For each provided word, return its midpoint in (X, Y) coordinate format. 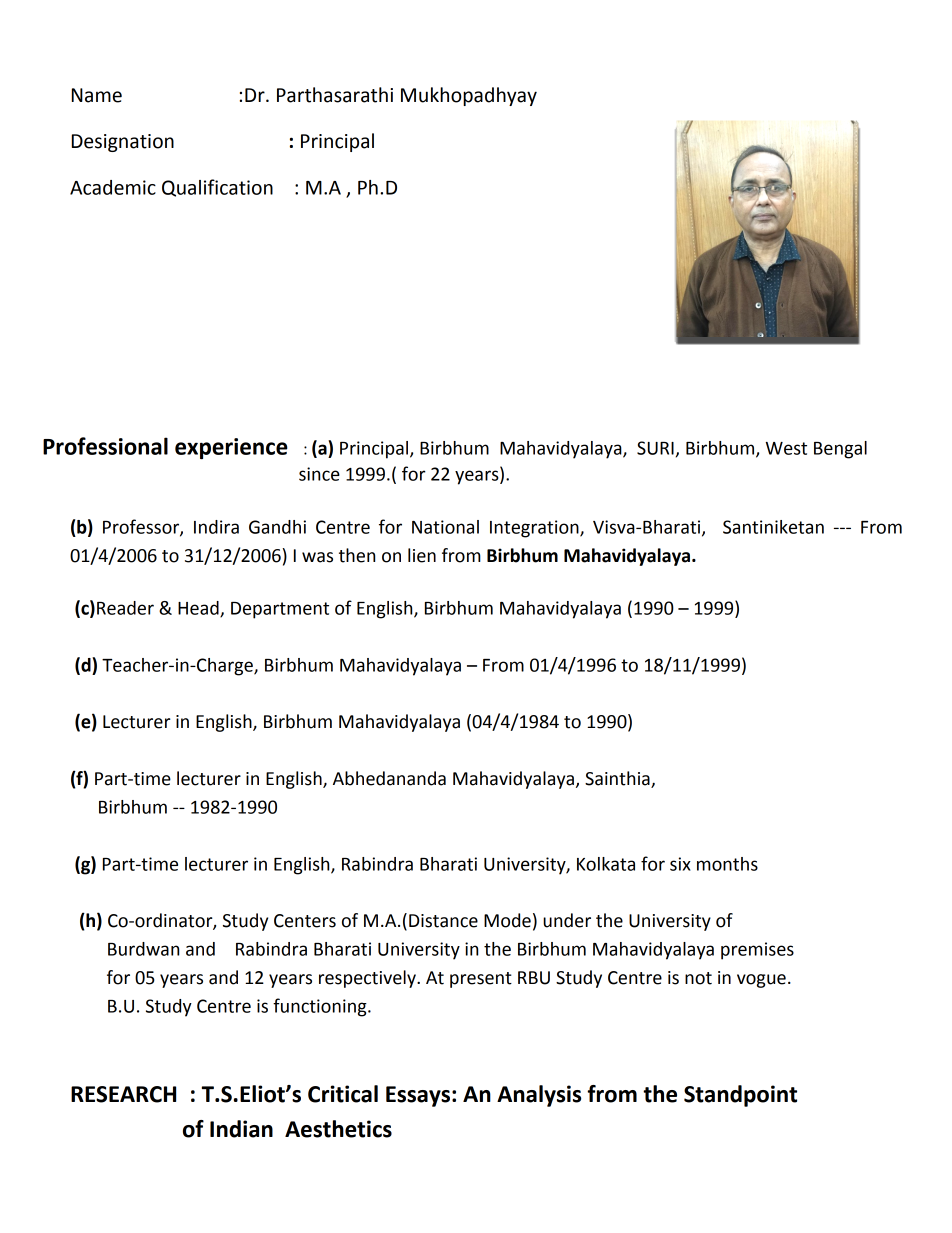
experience (231, 448)
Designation (123, 143)
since (319, 474)
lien (422, 555)
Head (199, 609)
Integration (535, 529)
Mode (507, 920)
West (786, 448)
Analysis (539, 1096)
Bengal (840, 450)
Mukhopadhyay (469, 96)
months (727, 864)
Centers (305, 921)
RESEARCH (123, 1094)
